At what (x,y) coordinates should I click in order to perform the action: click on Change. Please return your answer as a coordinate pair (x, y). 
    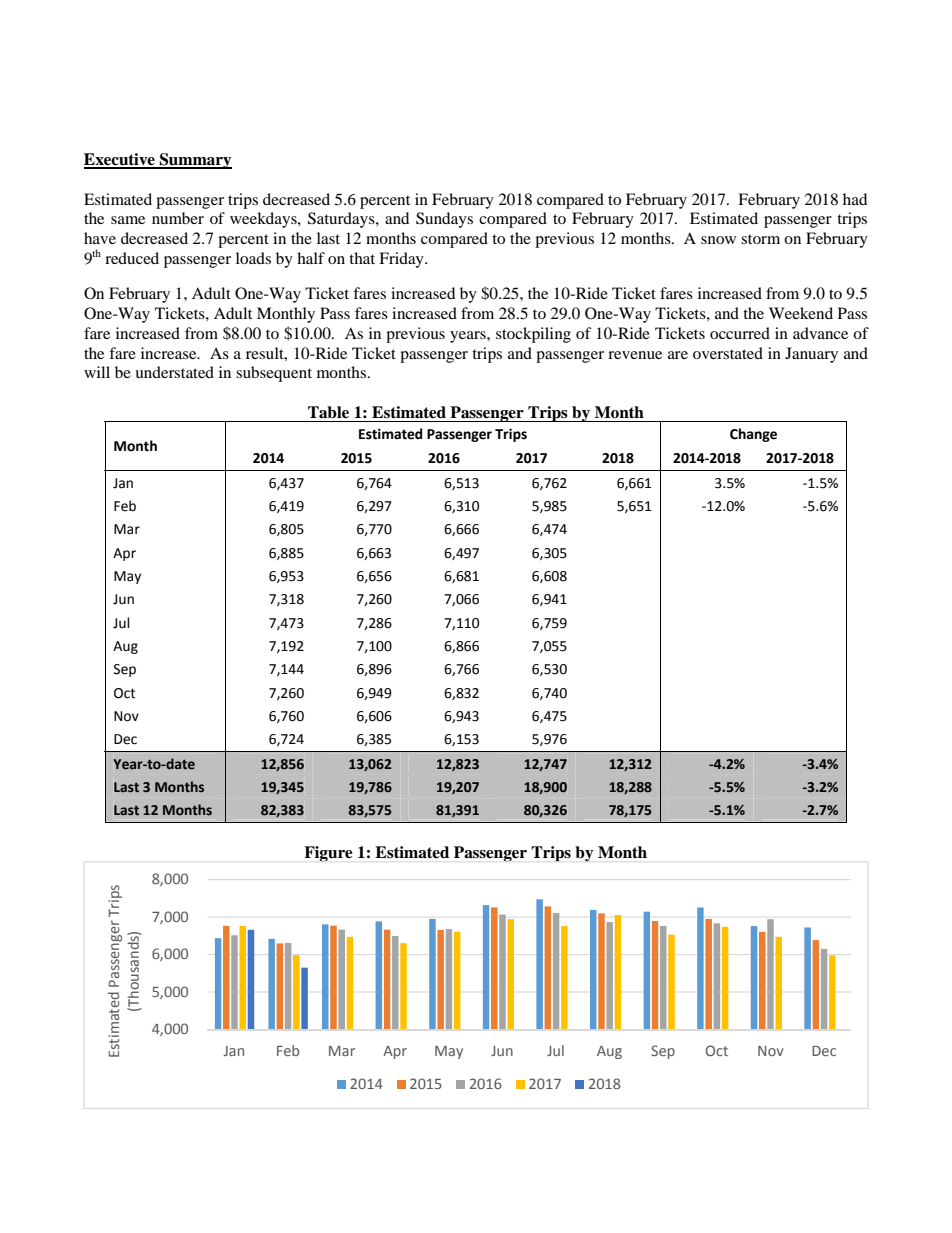
    Looking at the image, I should click on (753, 435).
